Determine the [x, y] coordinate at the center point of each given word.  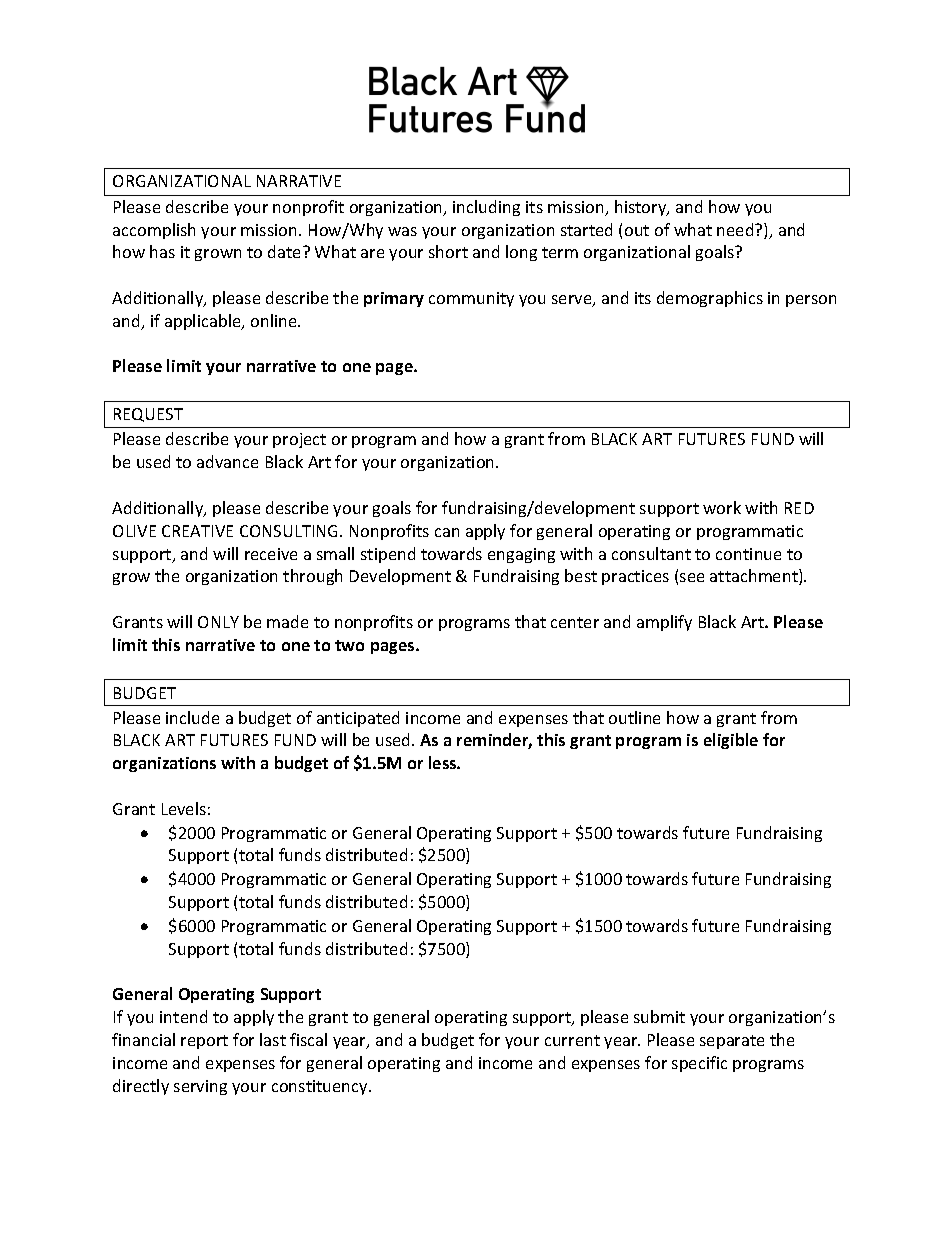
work [722, 507]
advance [227, 461]
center [575, 622]
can [447, 532]
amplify [664, 623]
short [448, 251]
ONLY [218, 622]
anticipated [358, 719]
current [572, 1040]
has [162, 251]
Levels [184, 808]
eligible [731, 741]
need [736, 229]
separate [732, 1042]
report [204, 1042]
